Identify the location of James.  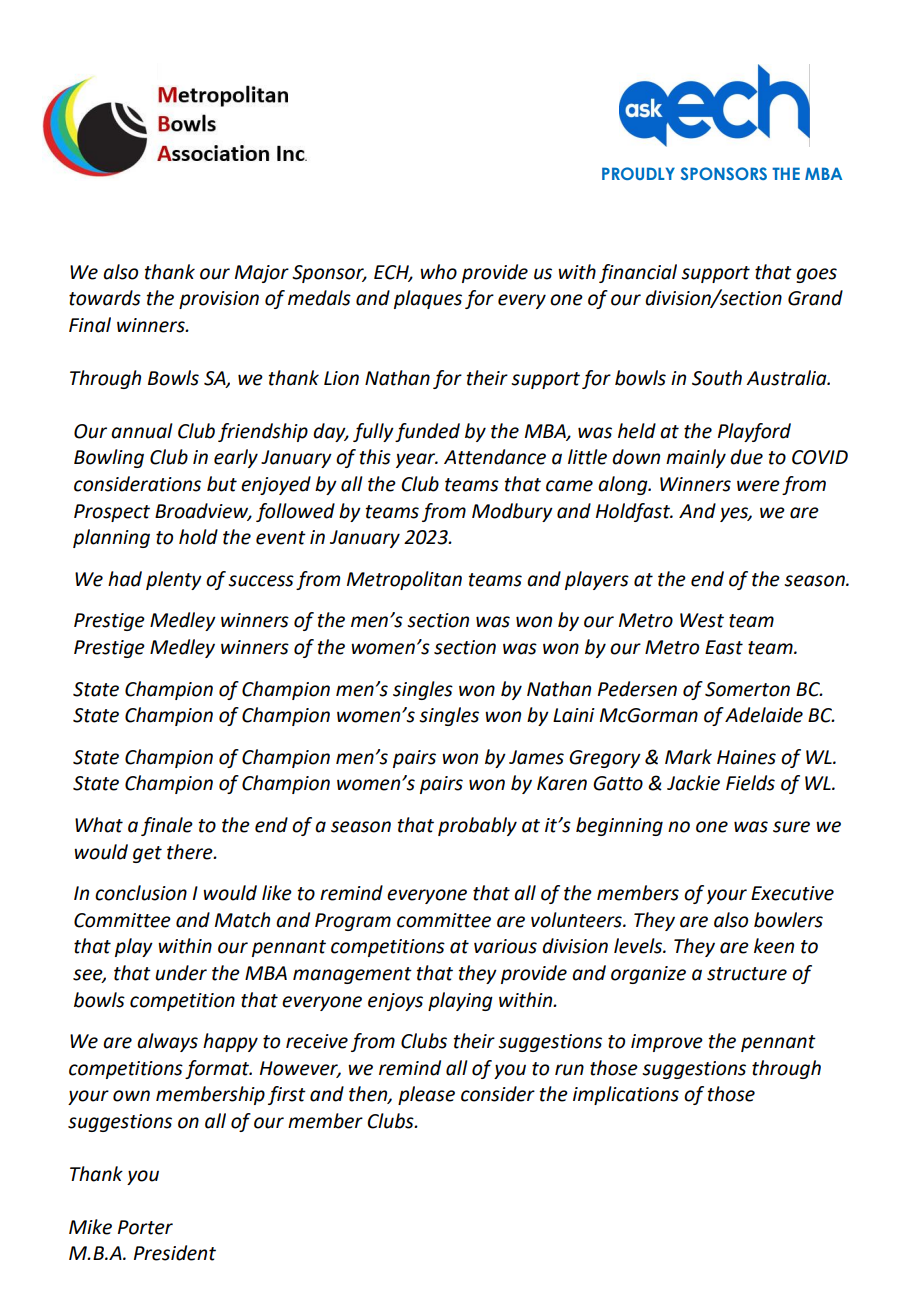
(536, 757).
